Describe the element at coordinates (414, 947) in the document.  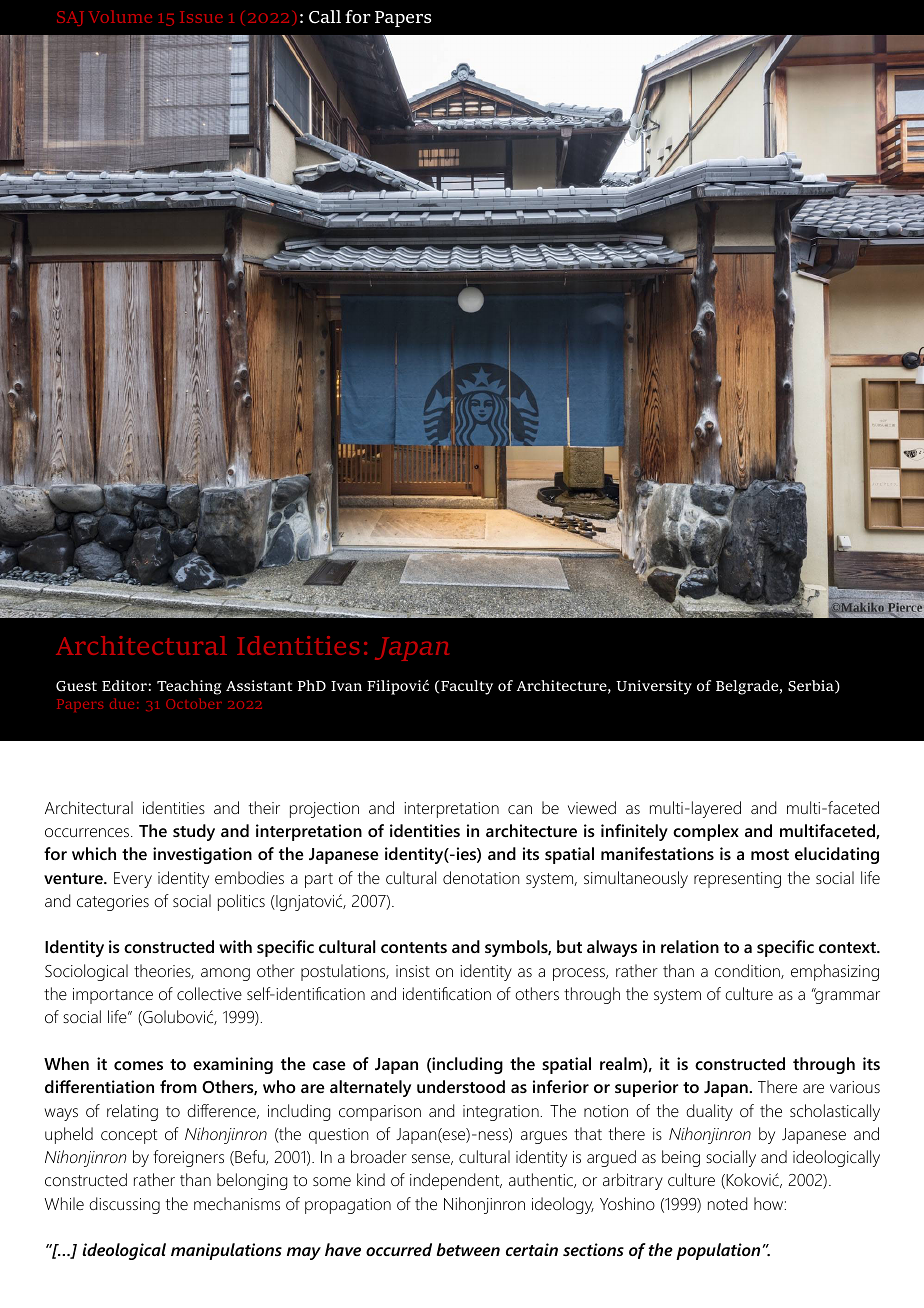
I see `contents` at that location.
